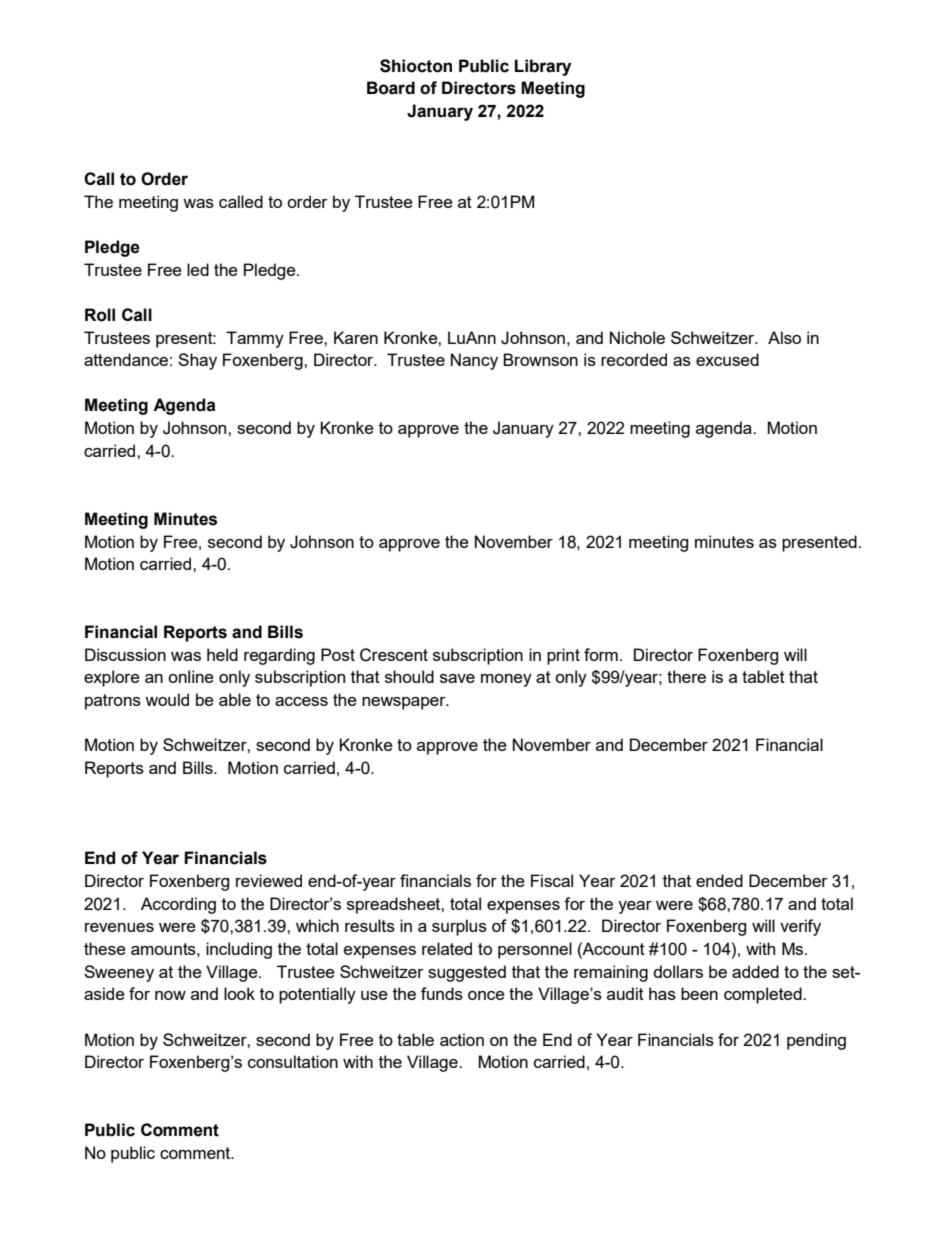  I want to click on held, so click(222, 654).
